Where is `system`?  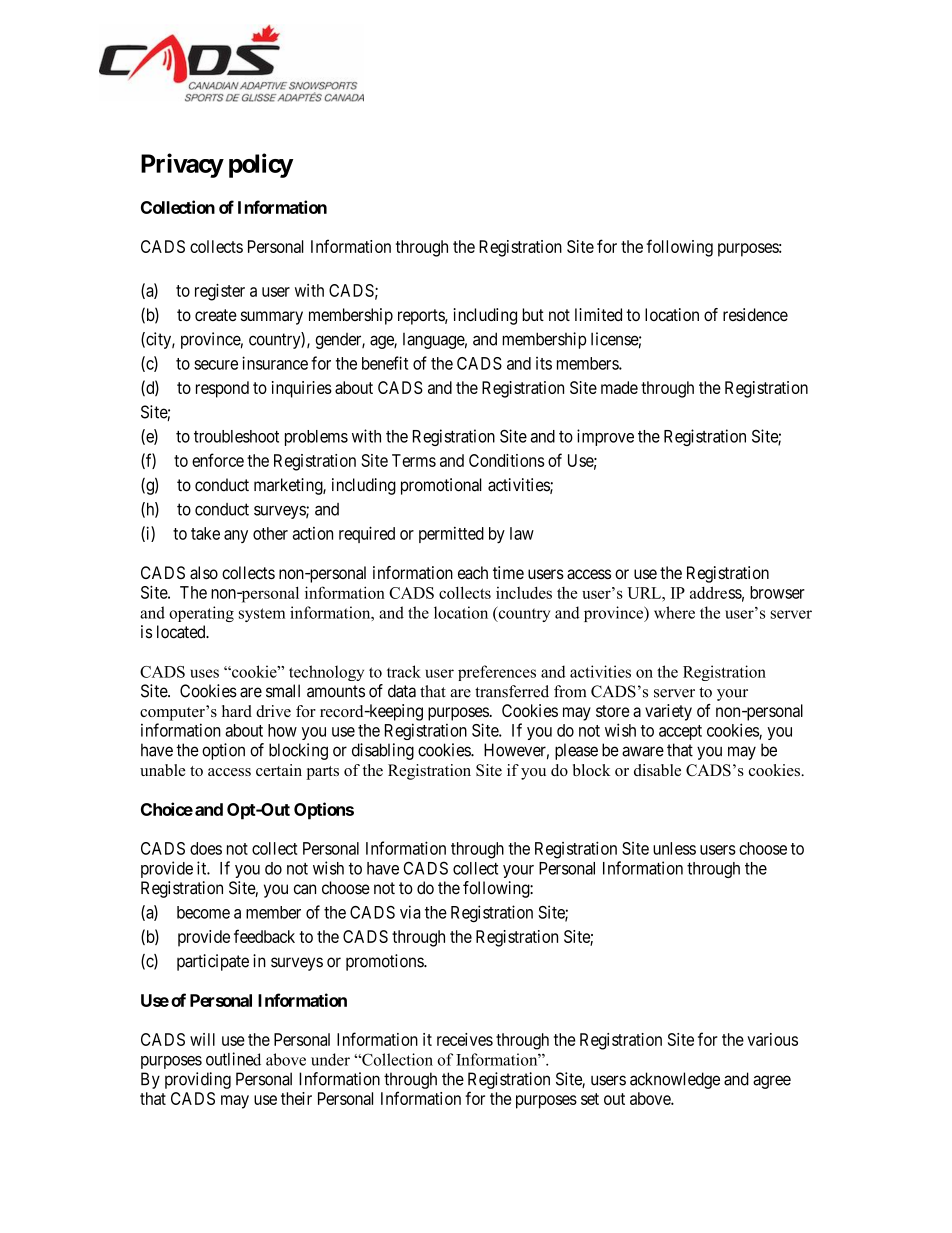 system is located at coordinates (262, 615).
